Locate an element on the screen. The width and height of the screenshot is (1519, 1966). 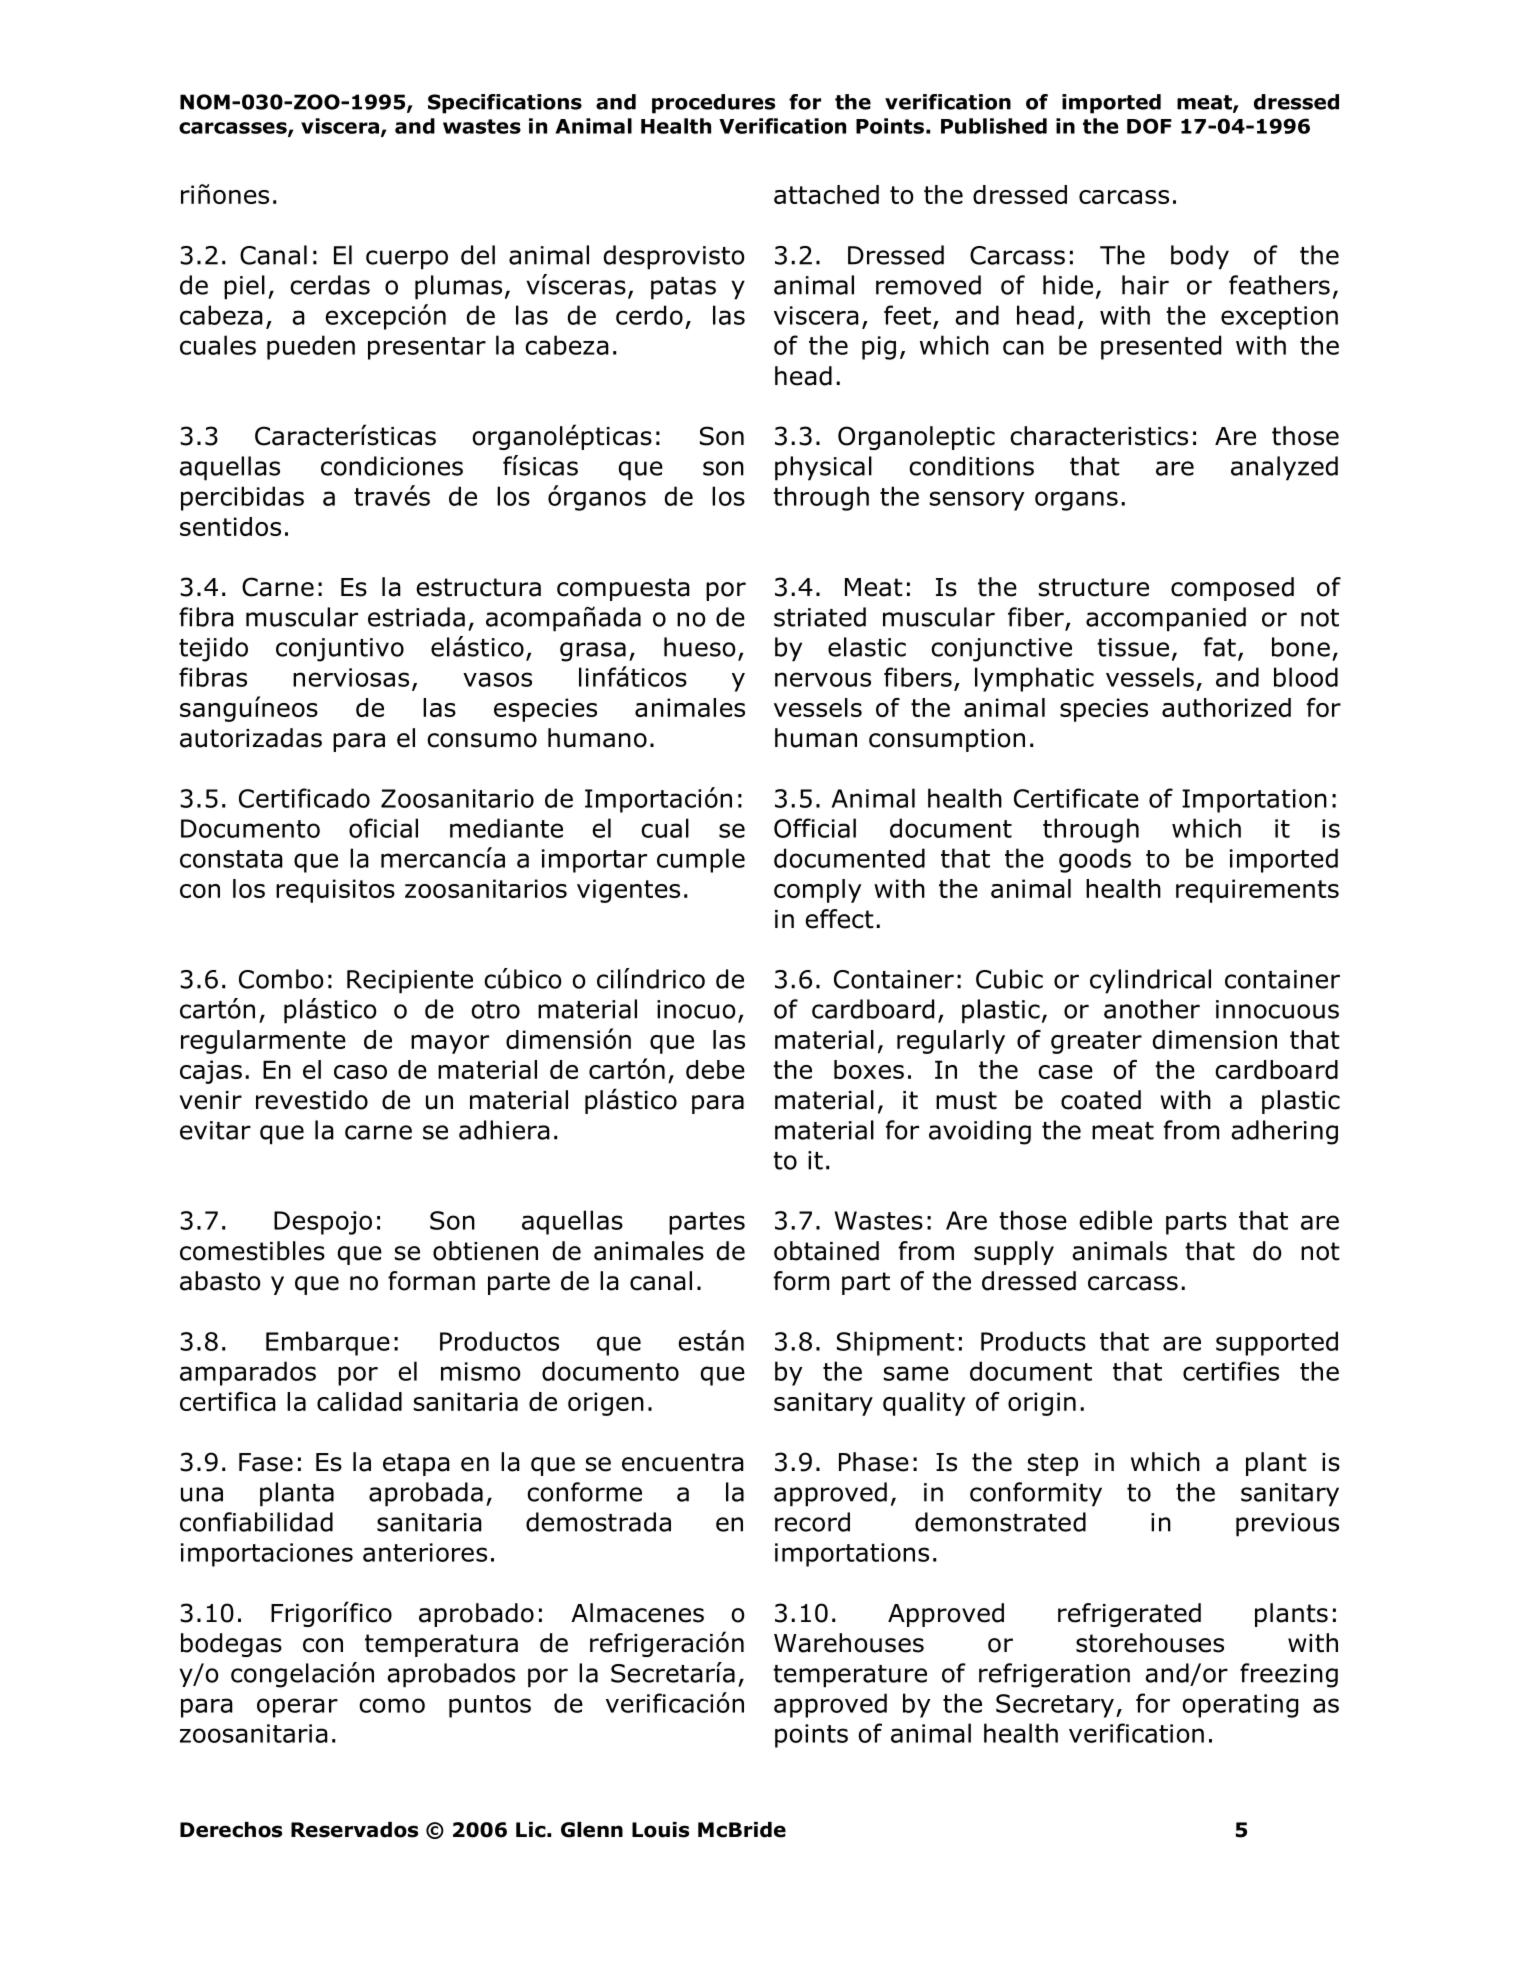
cylindrical is located at coordinates (1150, 981).
